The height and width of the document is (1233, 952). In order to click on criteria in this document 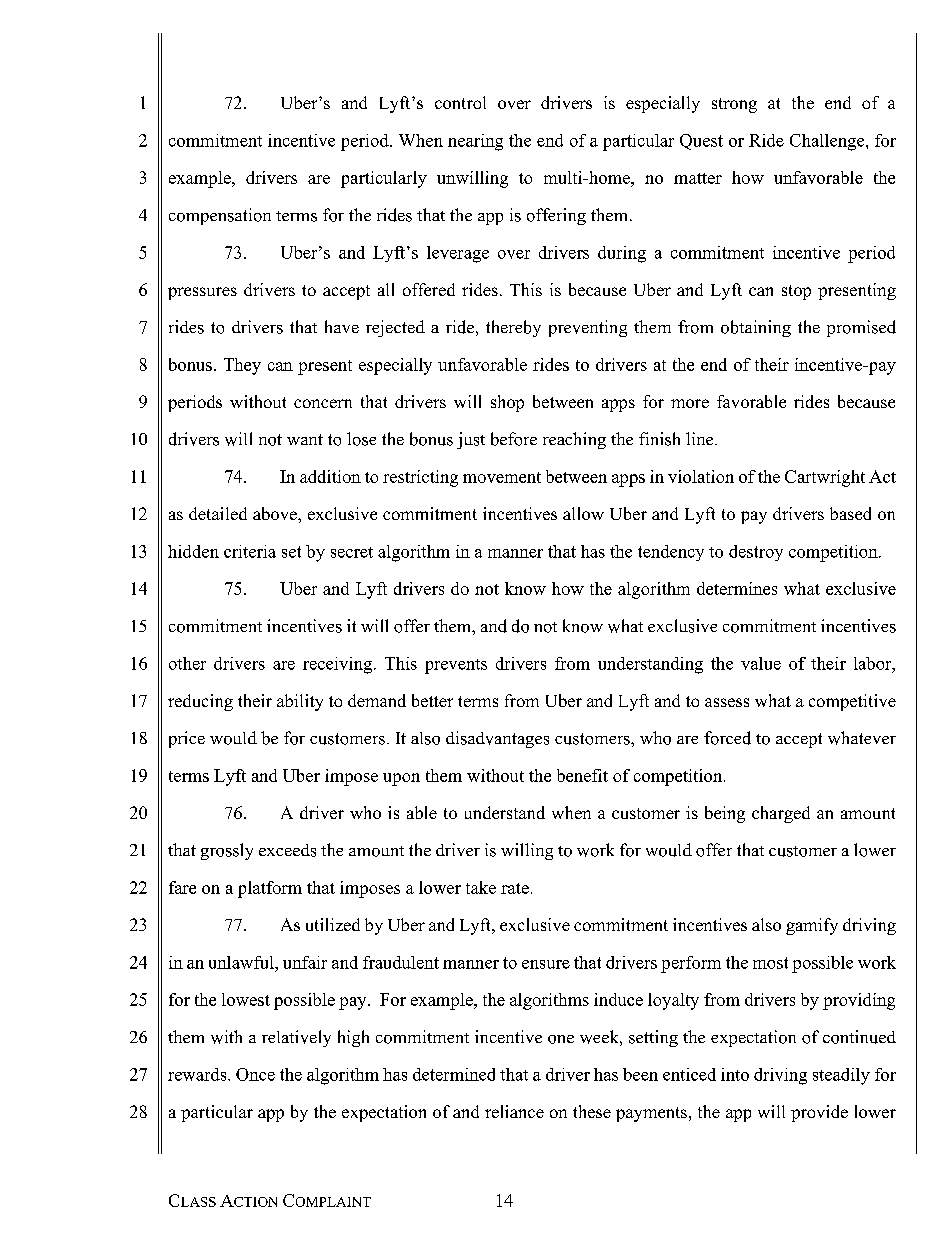, I will do `click(250, 551)`.
